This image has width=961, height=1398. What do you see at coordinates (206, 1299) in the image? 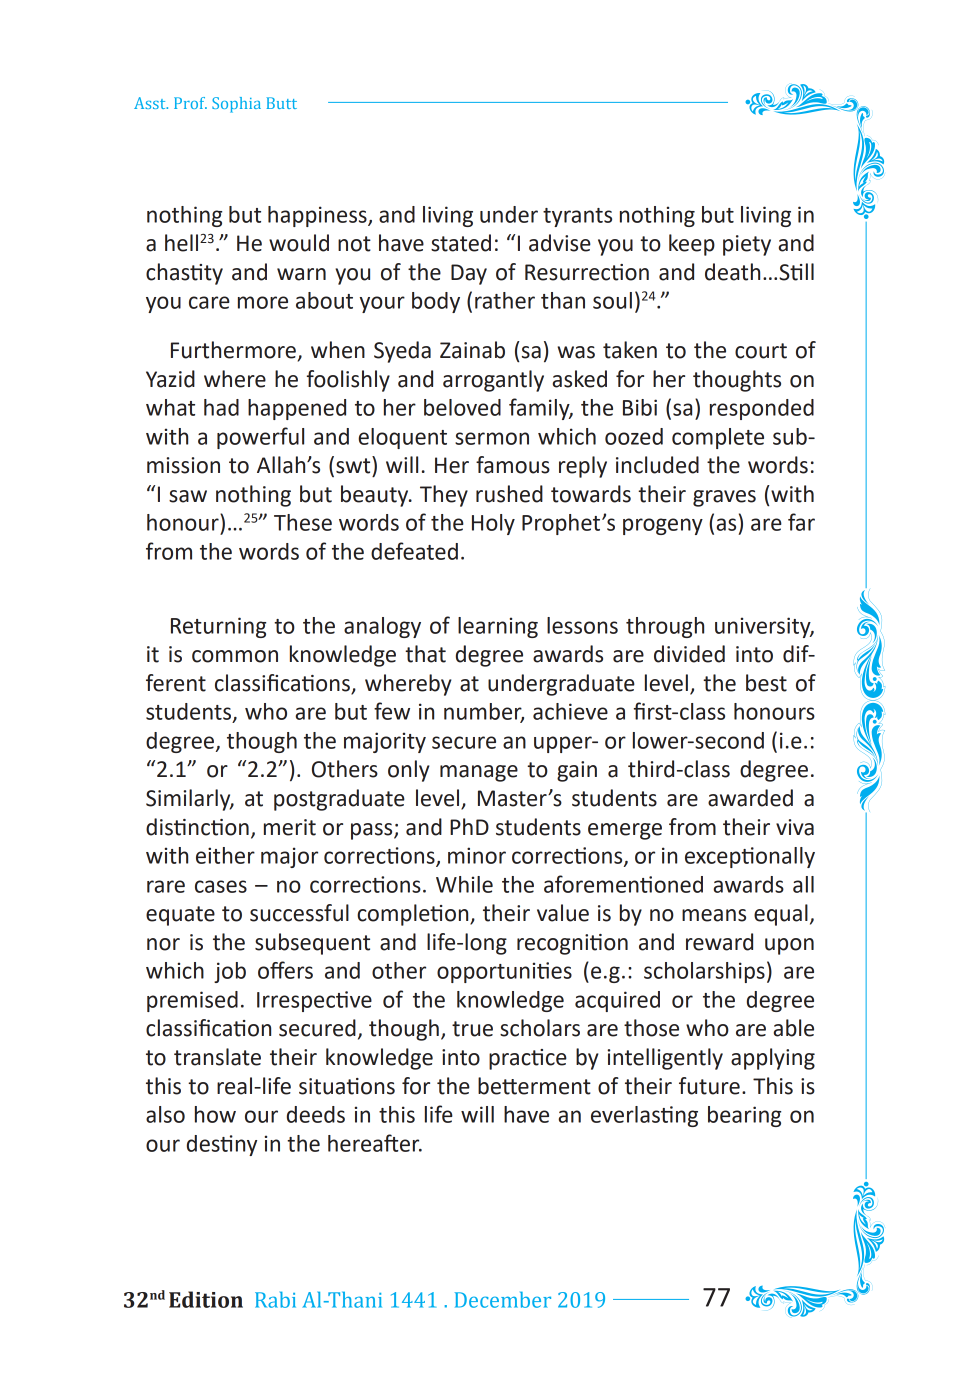
I see `Edition` at bounding box center [206, 1299].
